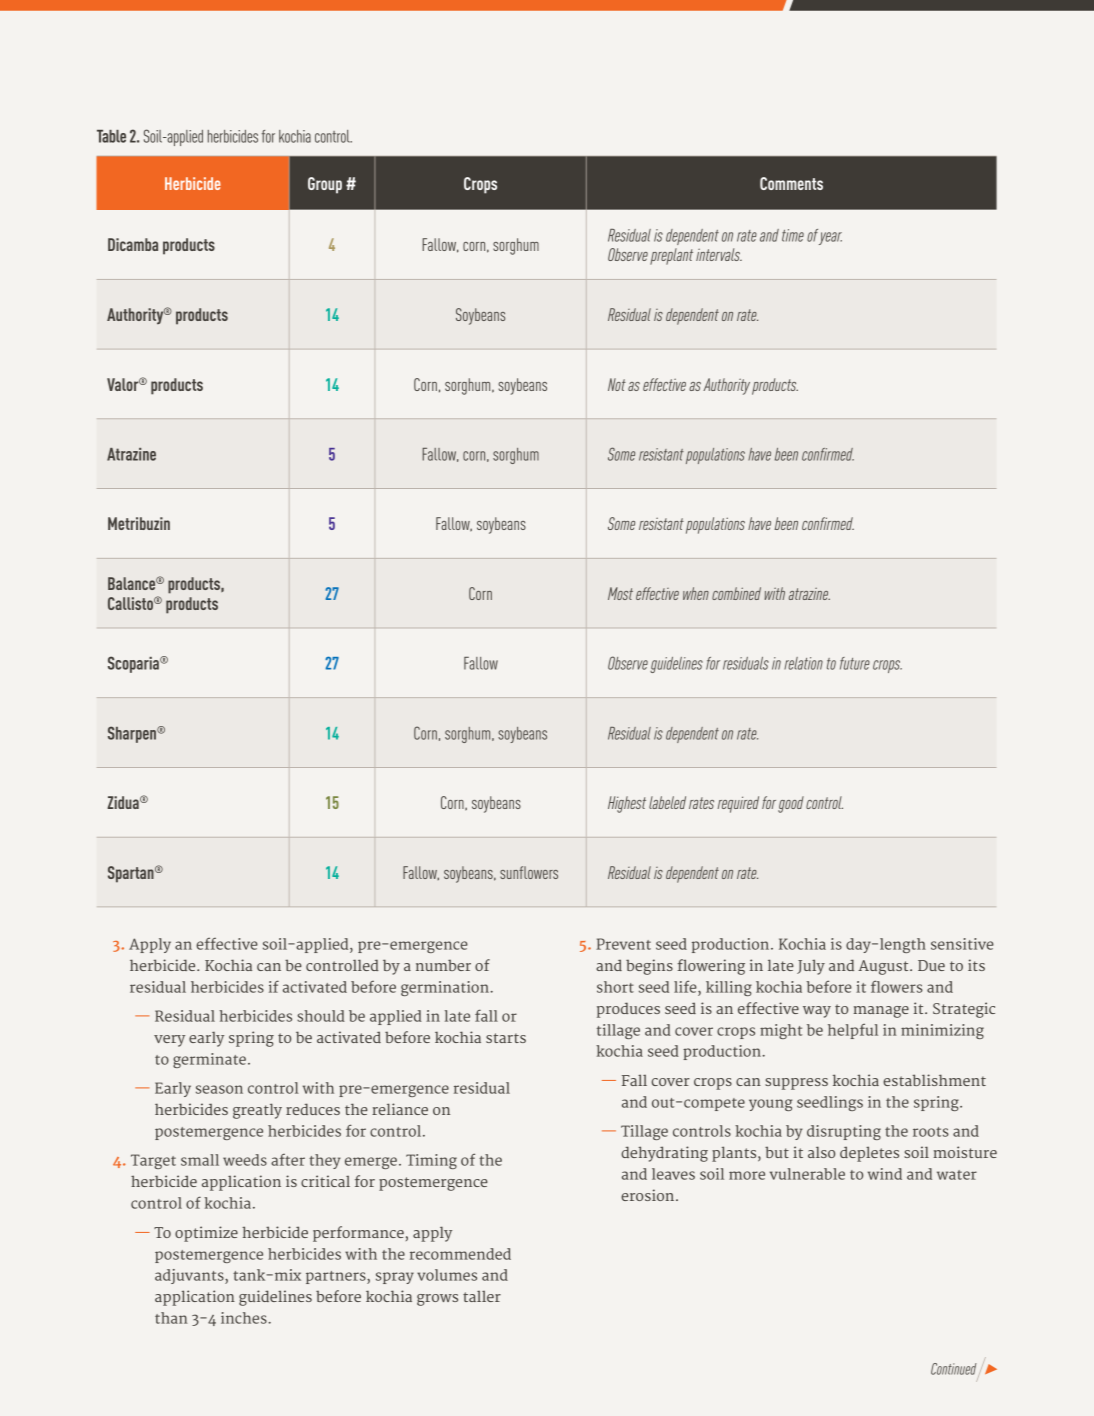  I want to click on Comments, so click(791, 183).
